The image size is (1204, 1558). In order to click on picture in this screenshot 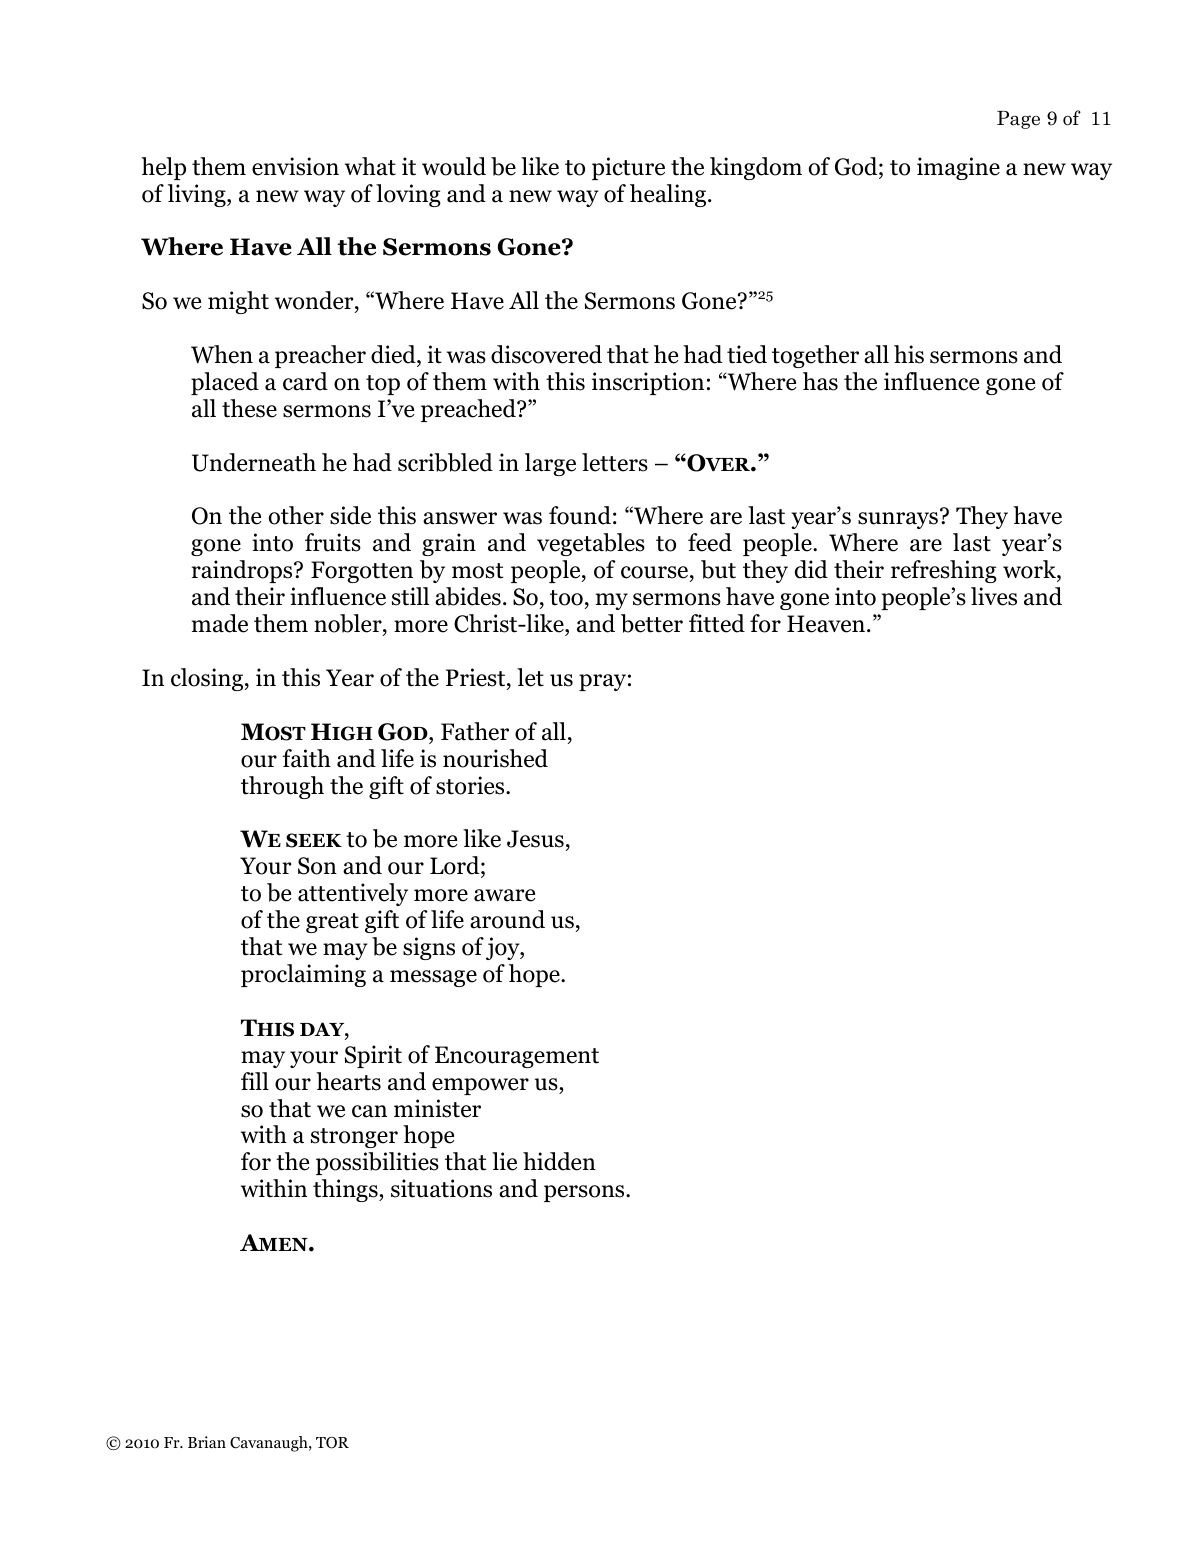, I will do `click(628, 168)`.
